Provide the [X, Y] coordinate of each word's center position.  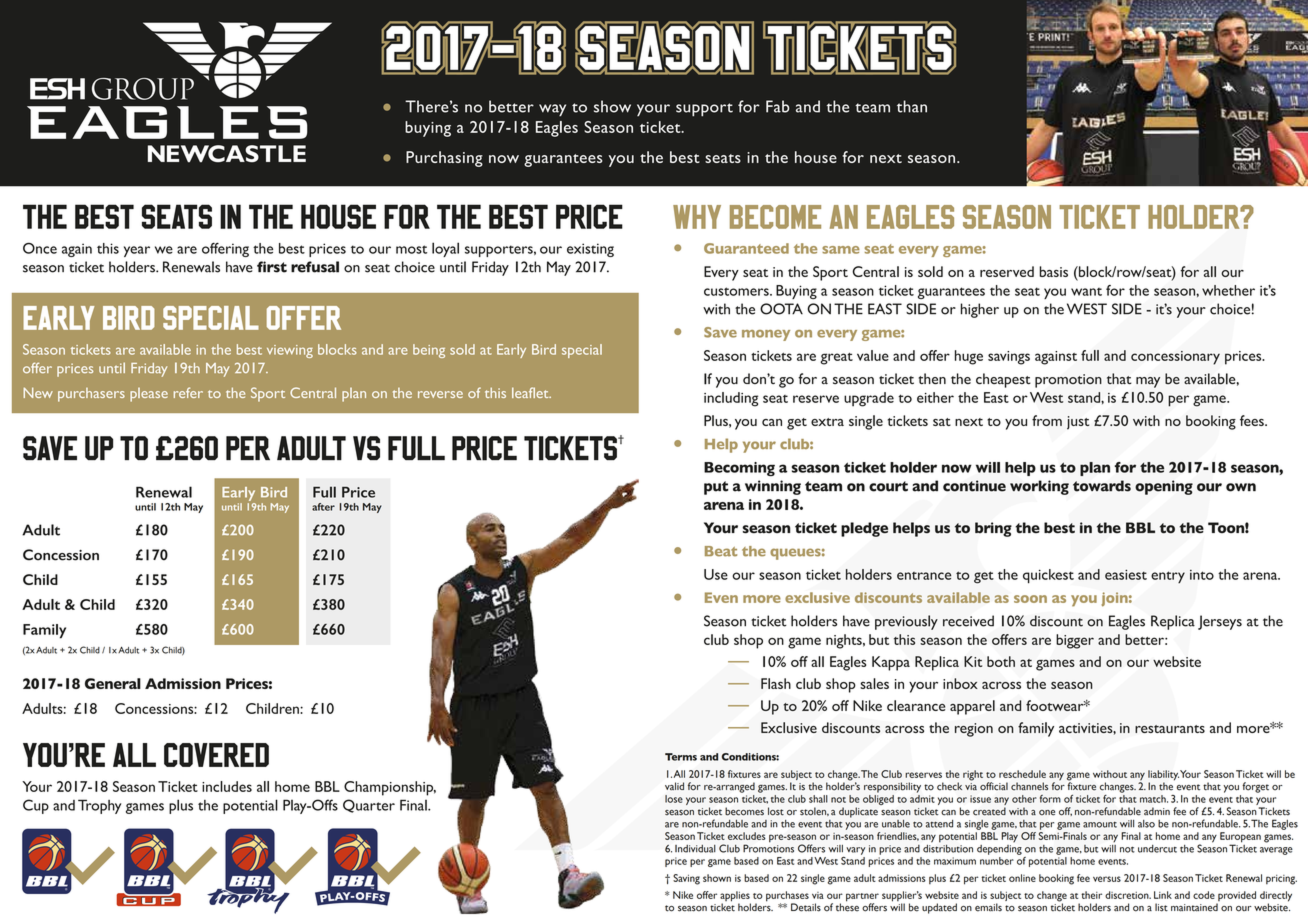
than [912, 106]
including [731, 399]
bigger [1075, 641]
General [113, 683]
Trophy [99, 806]
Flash [776, 683]
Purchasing [444, 159]
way [552, 110]
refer [188, 392]
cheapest [1003, 380]
